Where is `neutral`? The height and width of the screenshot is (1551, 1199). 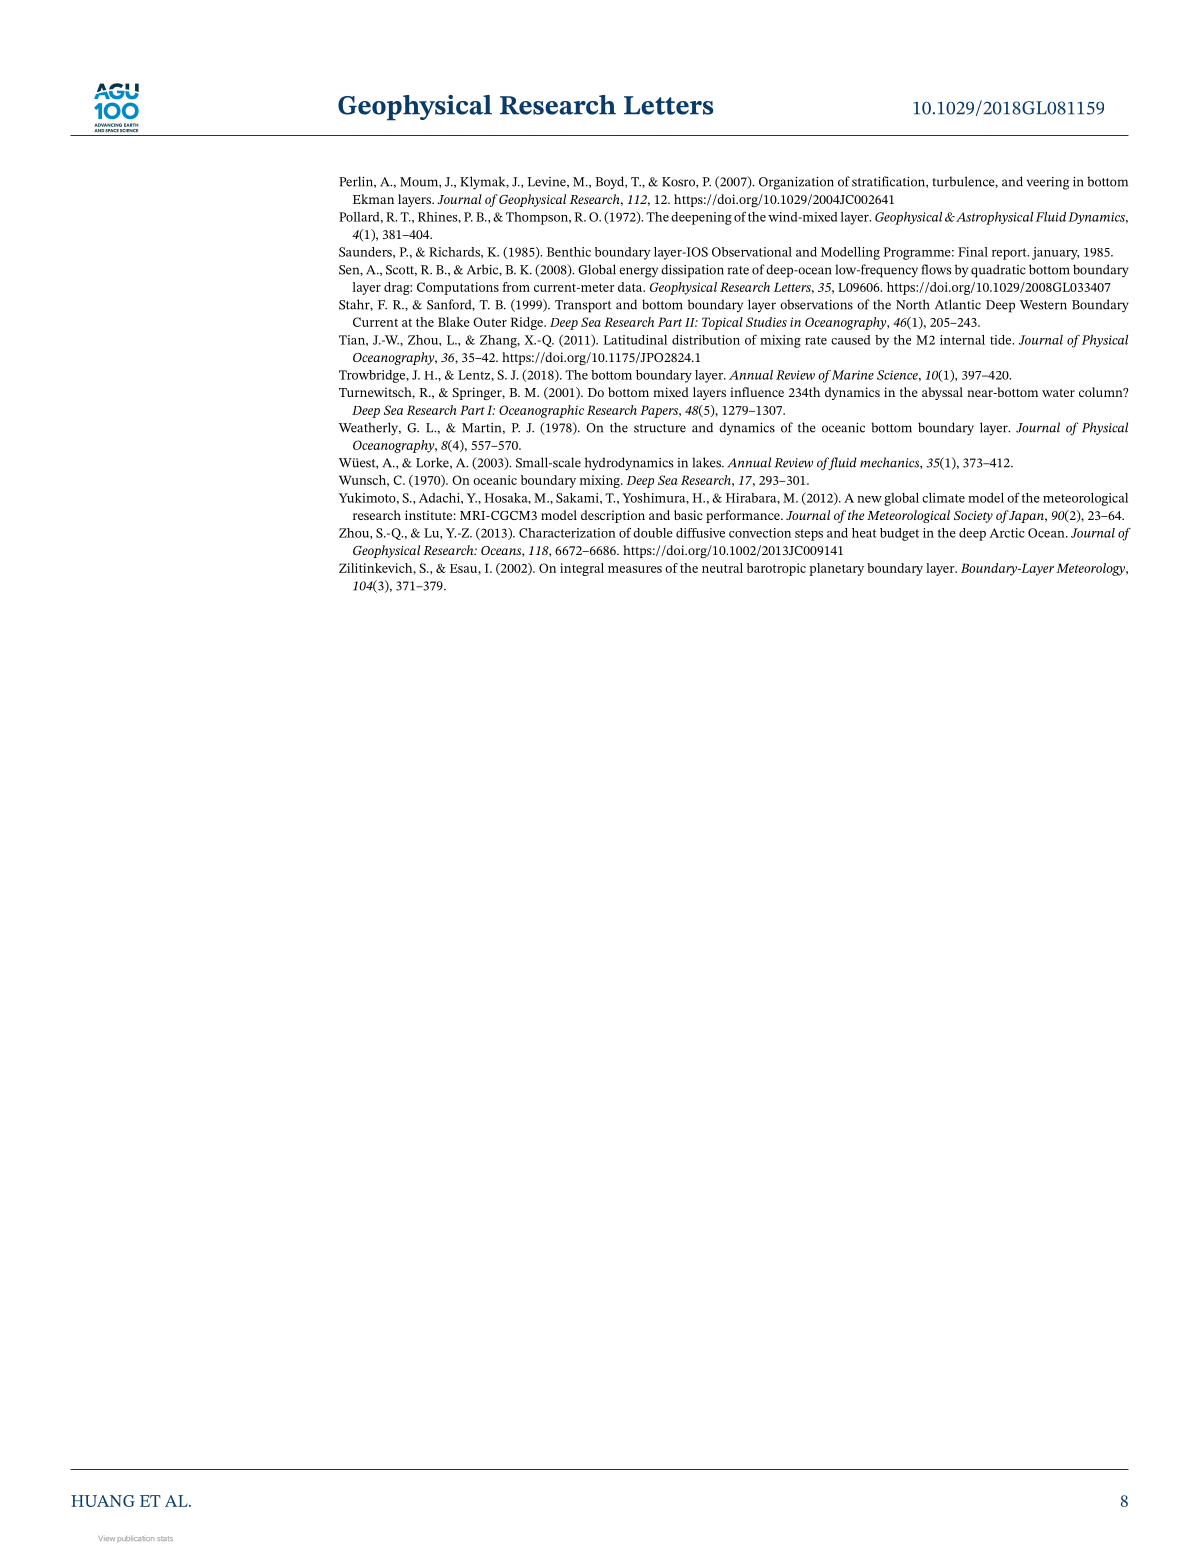 neutral is located at coordinates (722, 568).
